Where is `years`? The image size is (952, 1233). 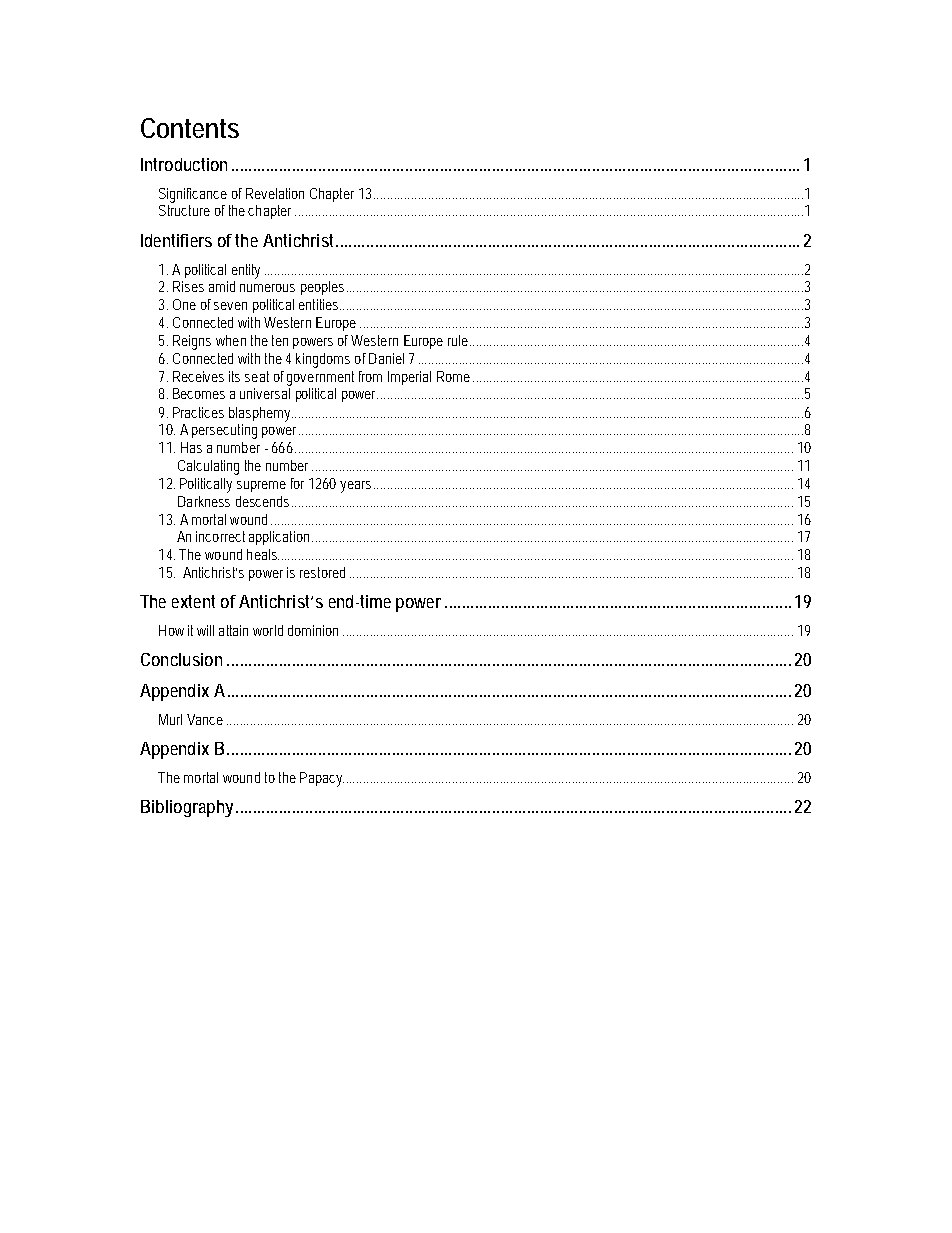
years is located at coordinates (355, 487).
